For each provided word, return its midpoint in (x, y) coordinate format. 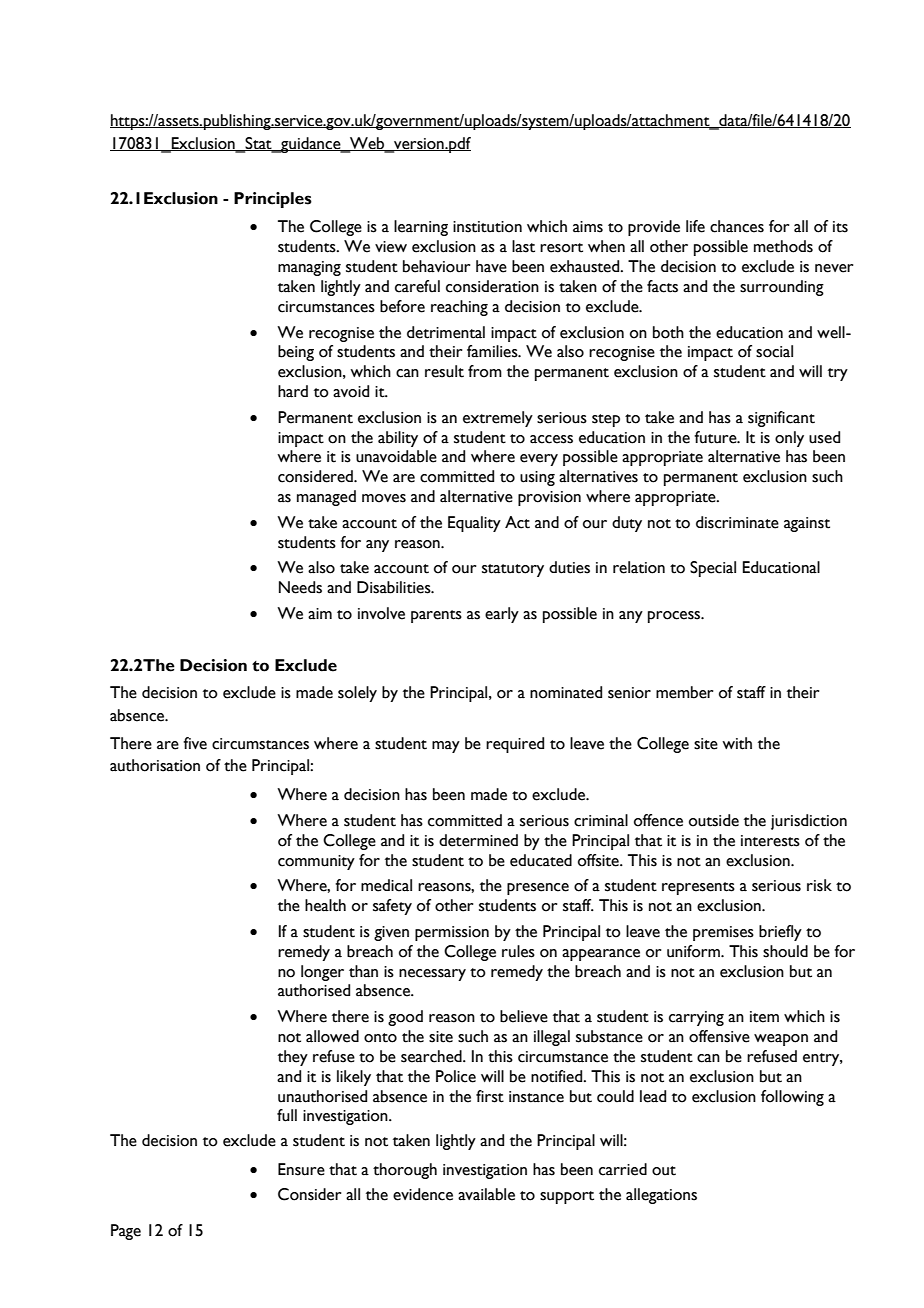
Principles (273, 200)
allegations (661, 1196)
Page (126, 1232)
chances (737, 226)
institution (487, 227)
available (486, 1194)
